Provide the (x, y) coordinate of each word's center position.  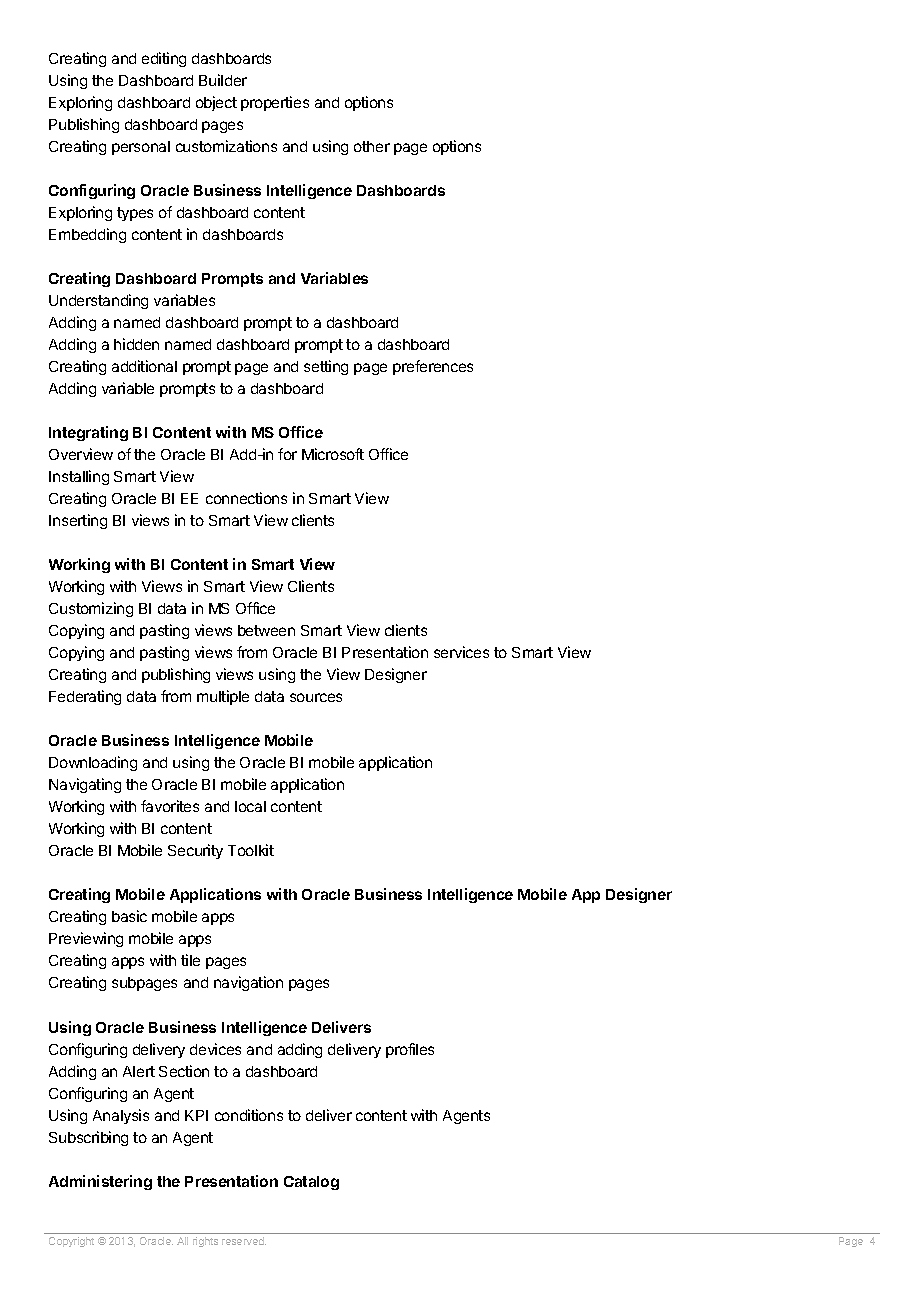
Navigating (85, 785)
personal (141, 148)
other (372, 146)
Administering (100, 1182)
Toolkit (251, 850)
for (287, 454)
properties (275, 103)
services (461, 652)
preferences (433, 367)
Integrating (88, 433)
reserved (244, 1241)
